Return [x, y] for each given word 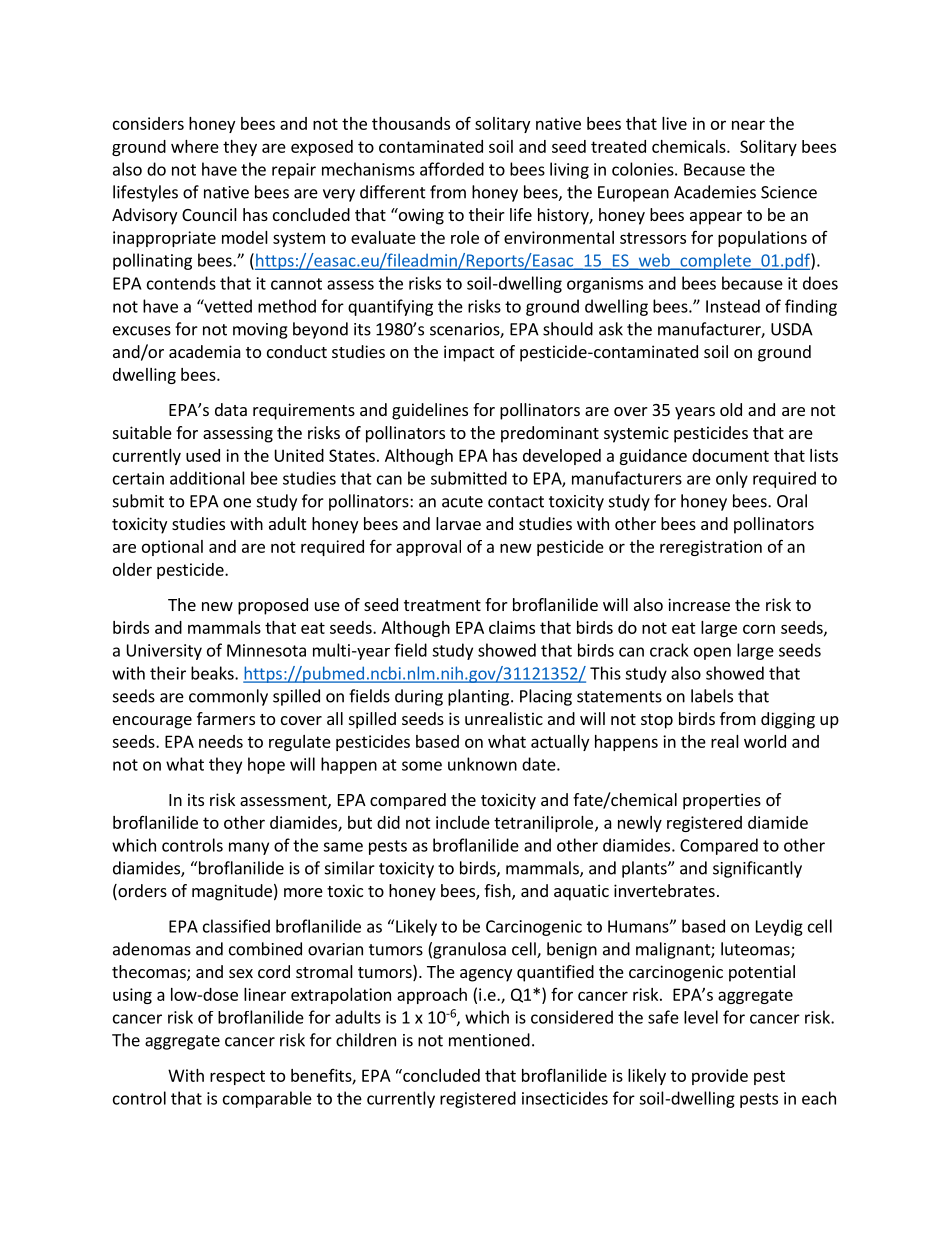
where [195, 146]
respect [237, 1077]
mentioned [489, 1040]
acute [462, 502]
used [203, 455]
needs [221, 741]
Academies [715, 192]
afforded [452, 169]
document [730, 455]
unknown [482, 764]
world [765, 741]
